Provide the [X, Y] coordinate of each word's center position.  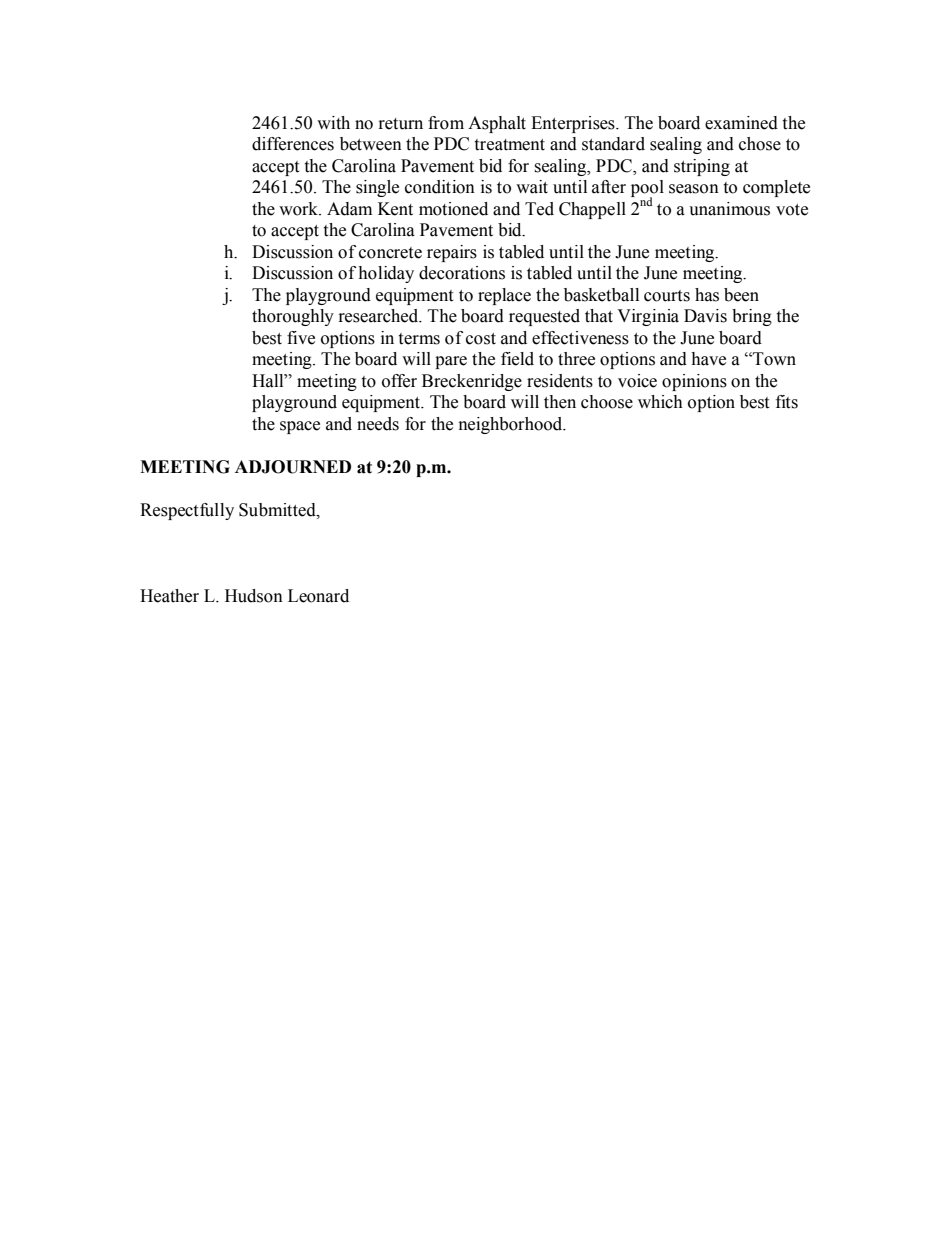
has [707, 295]
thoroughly [293, 317]
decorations [462, 273]
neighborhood [512, 425]
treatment [509, 145]
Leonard [318, 596]
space [300, 427]
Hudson [254, 596]
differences [293, 144]
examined [741, 123]
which [660, 402]
